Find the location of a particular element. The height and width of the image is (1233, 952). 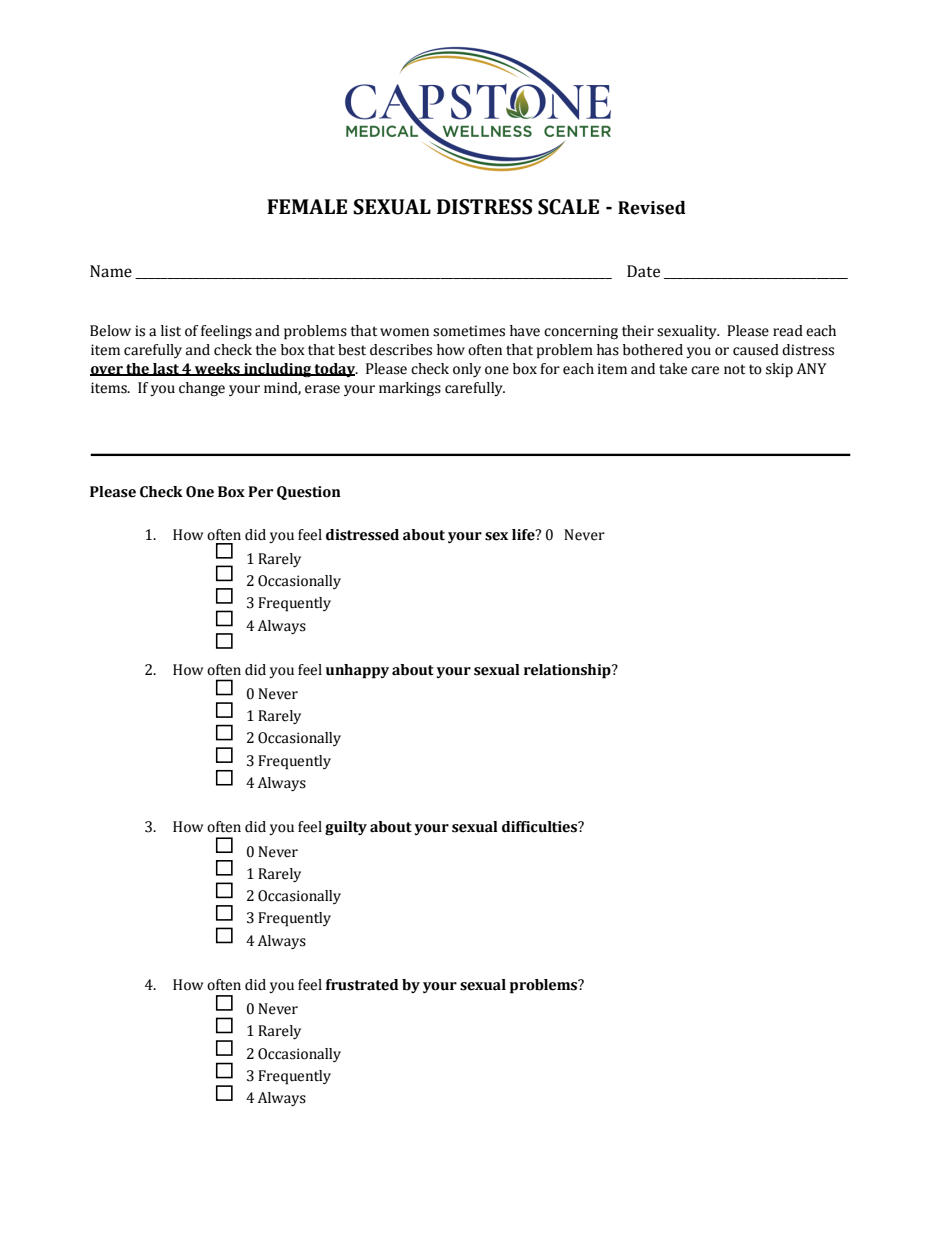

SCALE is located at coordinates (568, 207).
